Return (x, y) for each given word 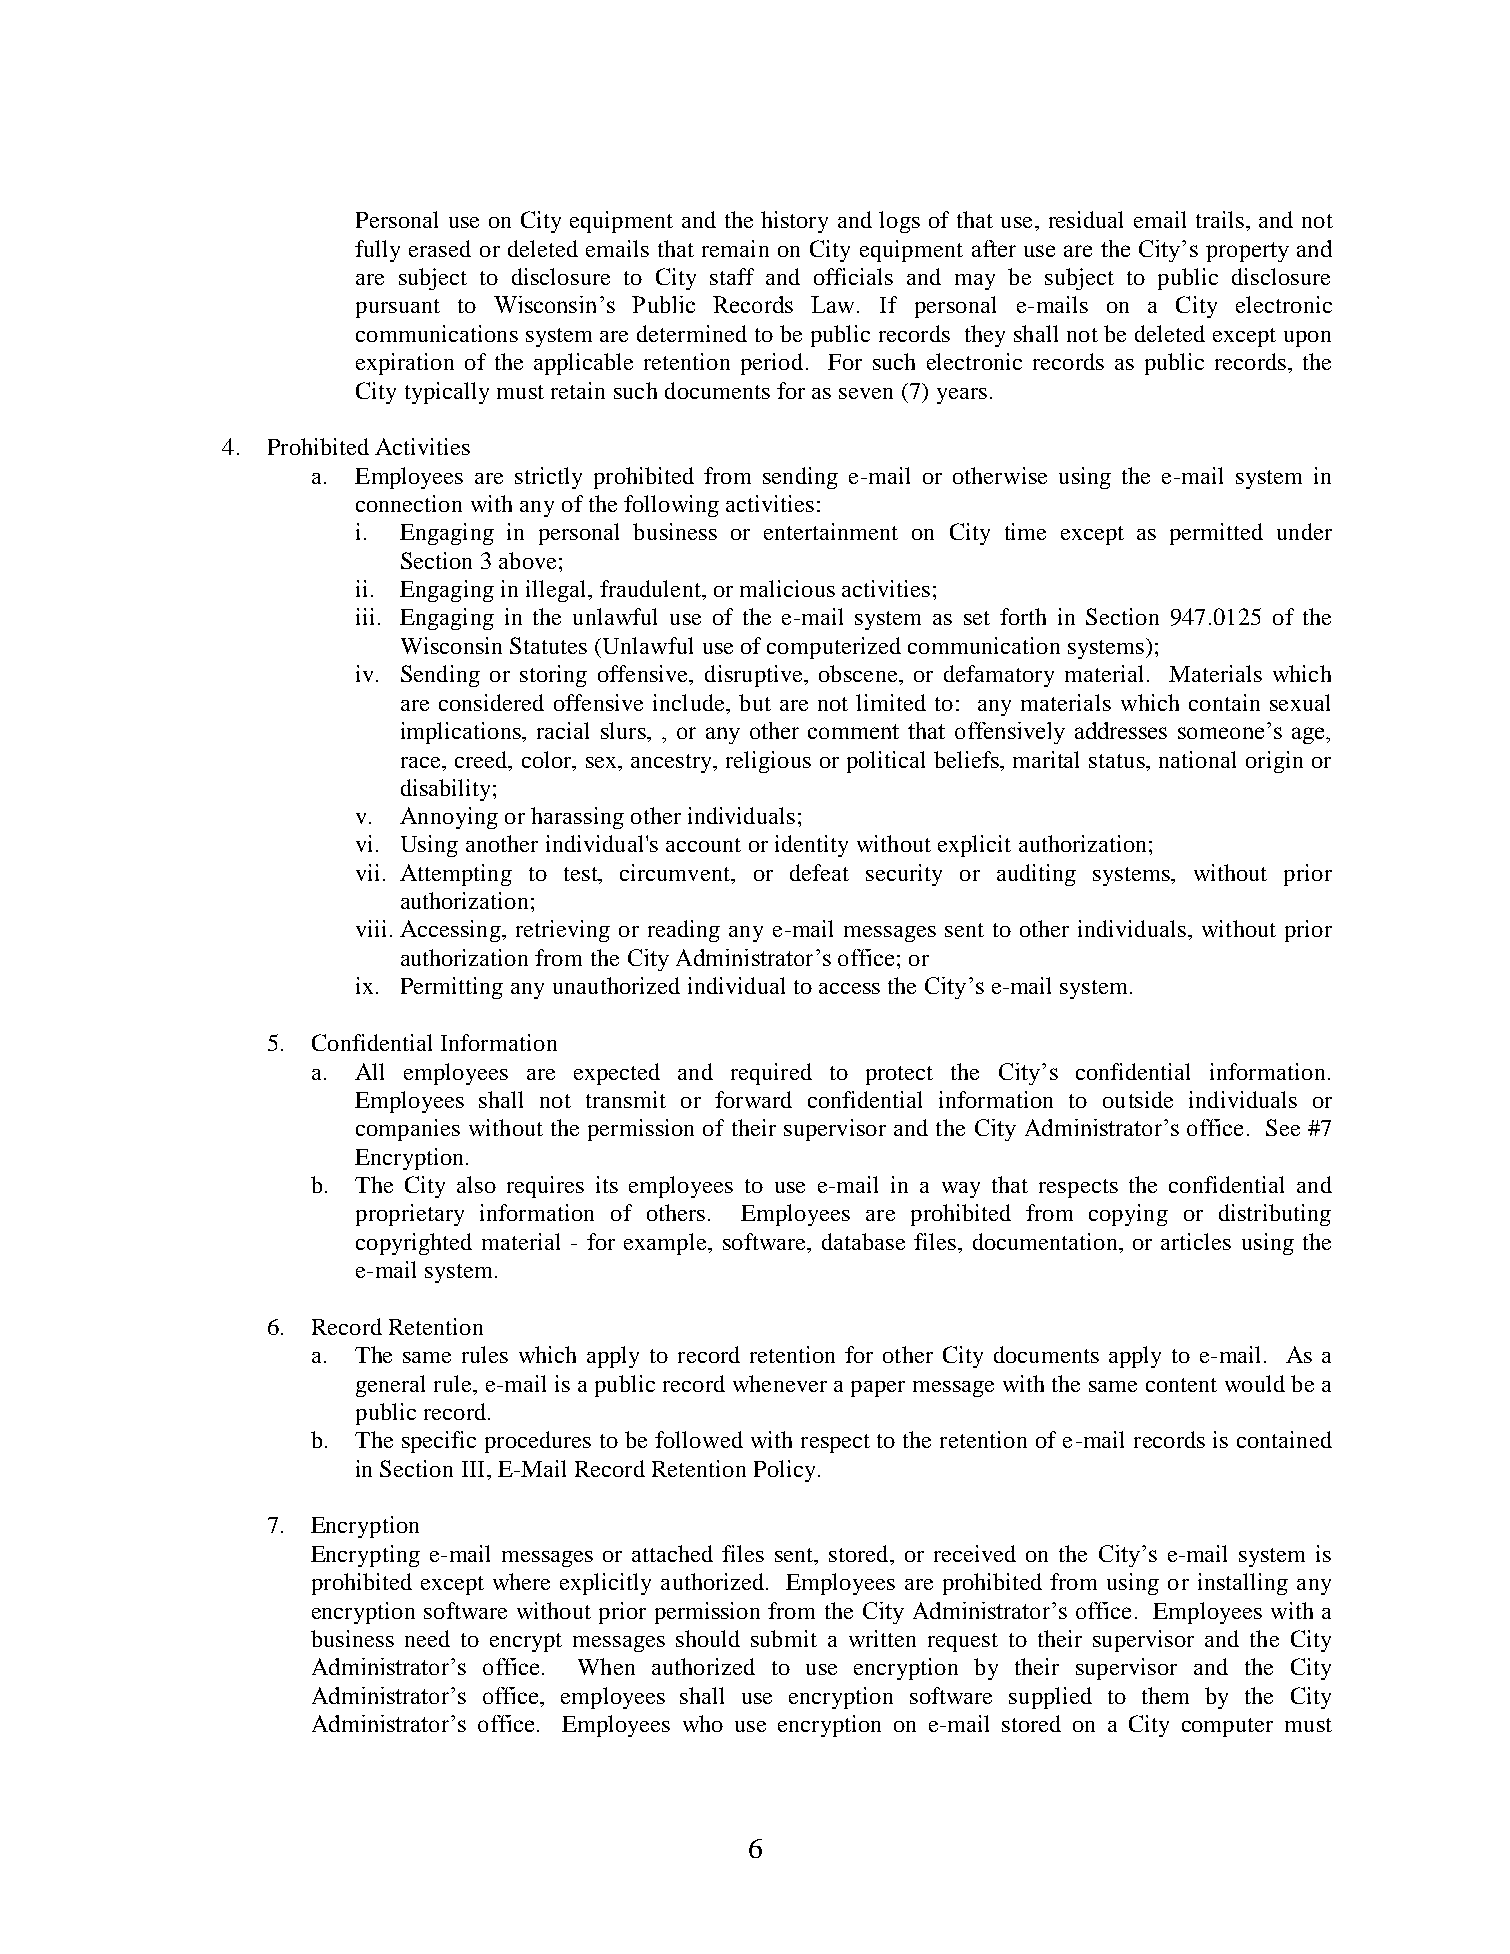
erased (440, 248)
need (427, 1638)
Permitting (452, 988)
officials (853, 276)
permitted (1216, 534)
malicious (787, 588)
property (1247, 252)
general (390, 1386)
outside (1138, 1099)
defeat (819, 872)
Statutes (548, 645)
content (1181, 1385)
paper (878, 1389)
